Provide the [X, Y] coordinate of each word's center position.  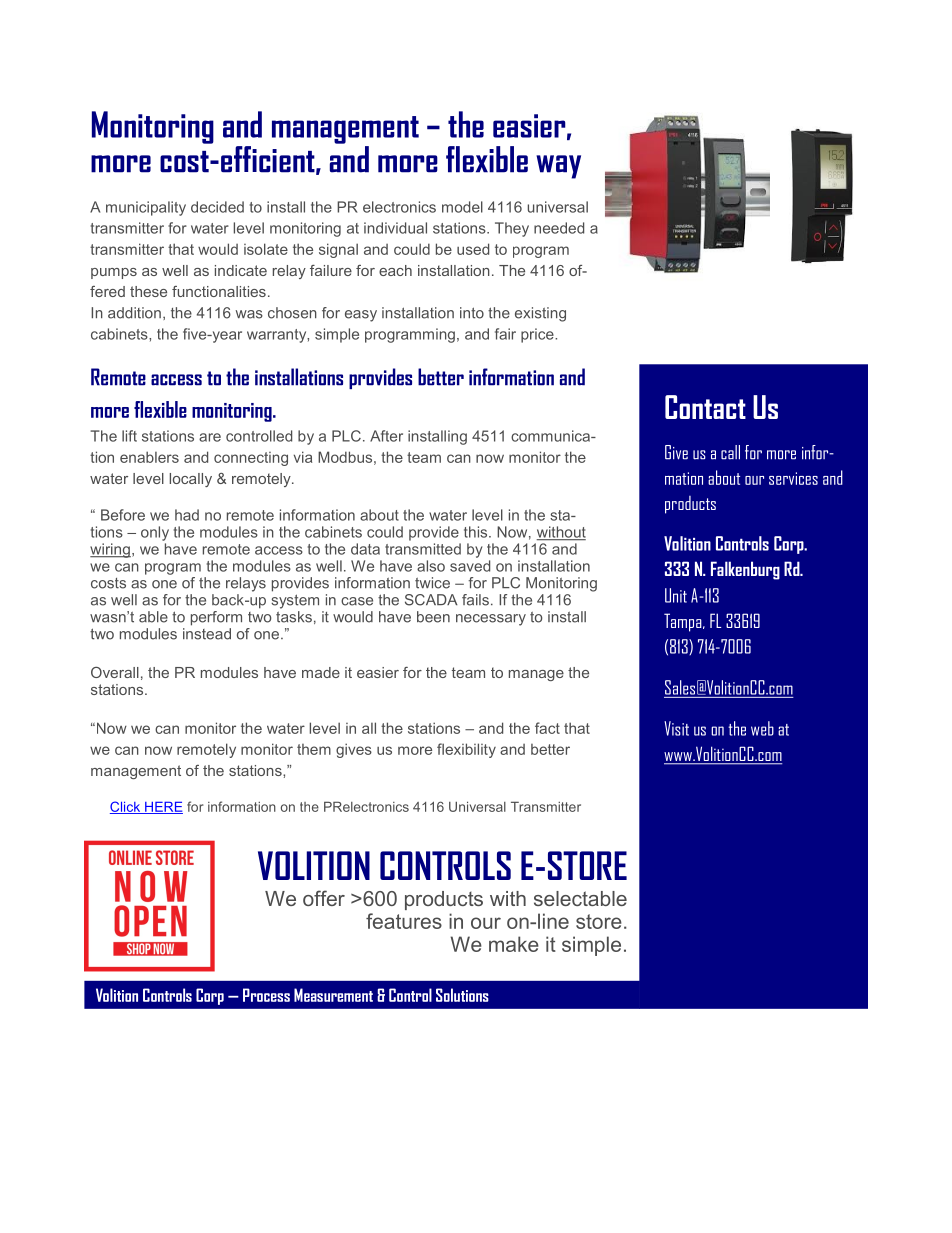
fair [505, 334]
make [514, 944]
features [404, 921]
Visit [676, 728]
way [558, 167]
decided [217, 207]
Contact [705, 407]
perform [216, 618]
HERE [163, 808]
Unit [676, 595]
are [210, 437]
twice [432, 583]
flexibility [466, 750]
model [462, 207]
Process [266, 995]
